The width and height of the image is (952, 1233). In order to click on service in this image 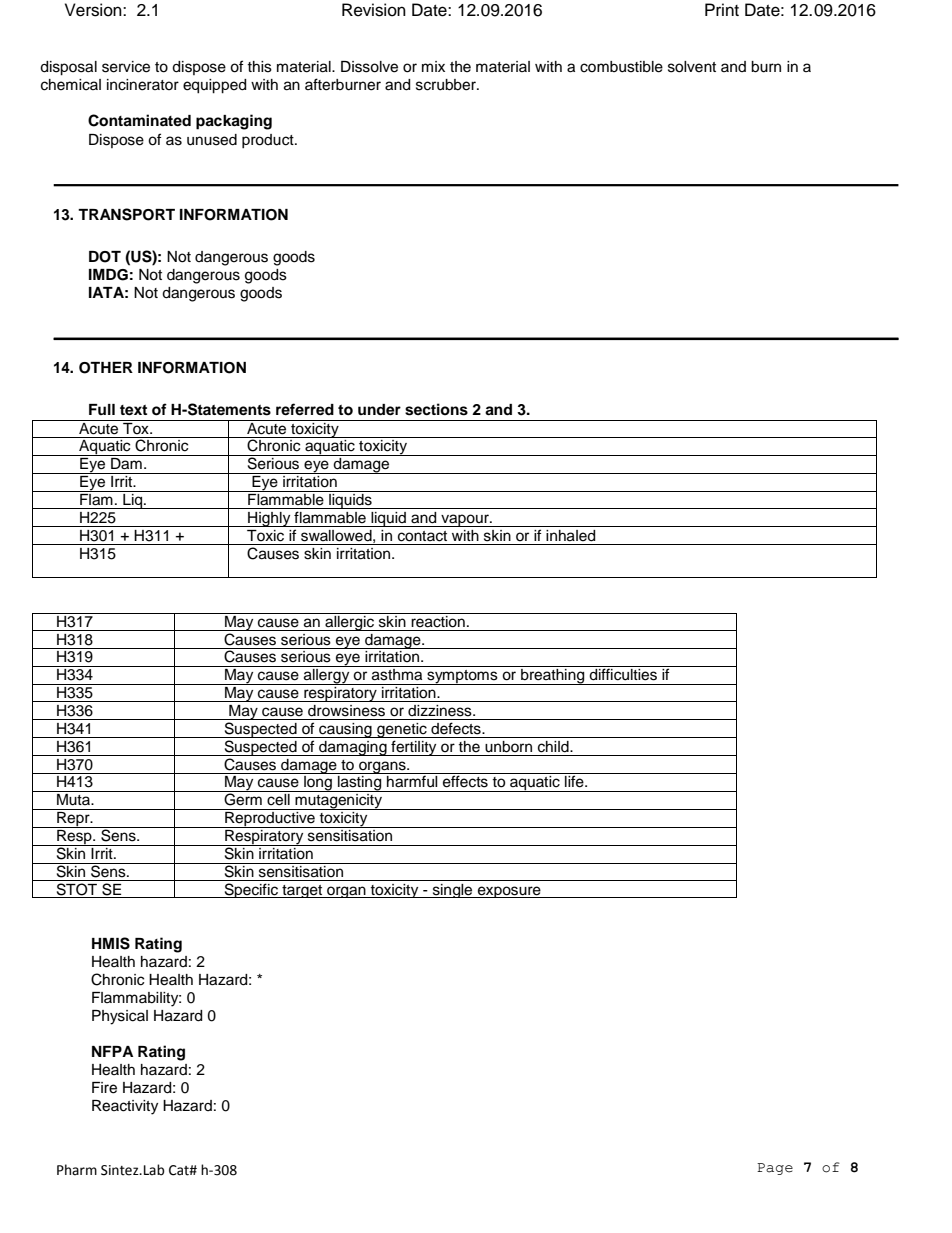, I will do `click(126, 67)`.
